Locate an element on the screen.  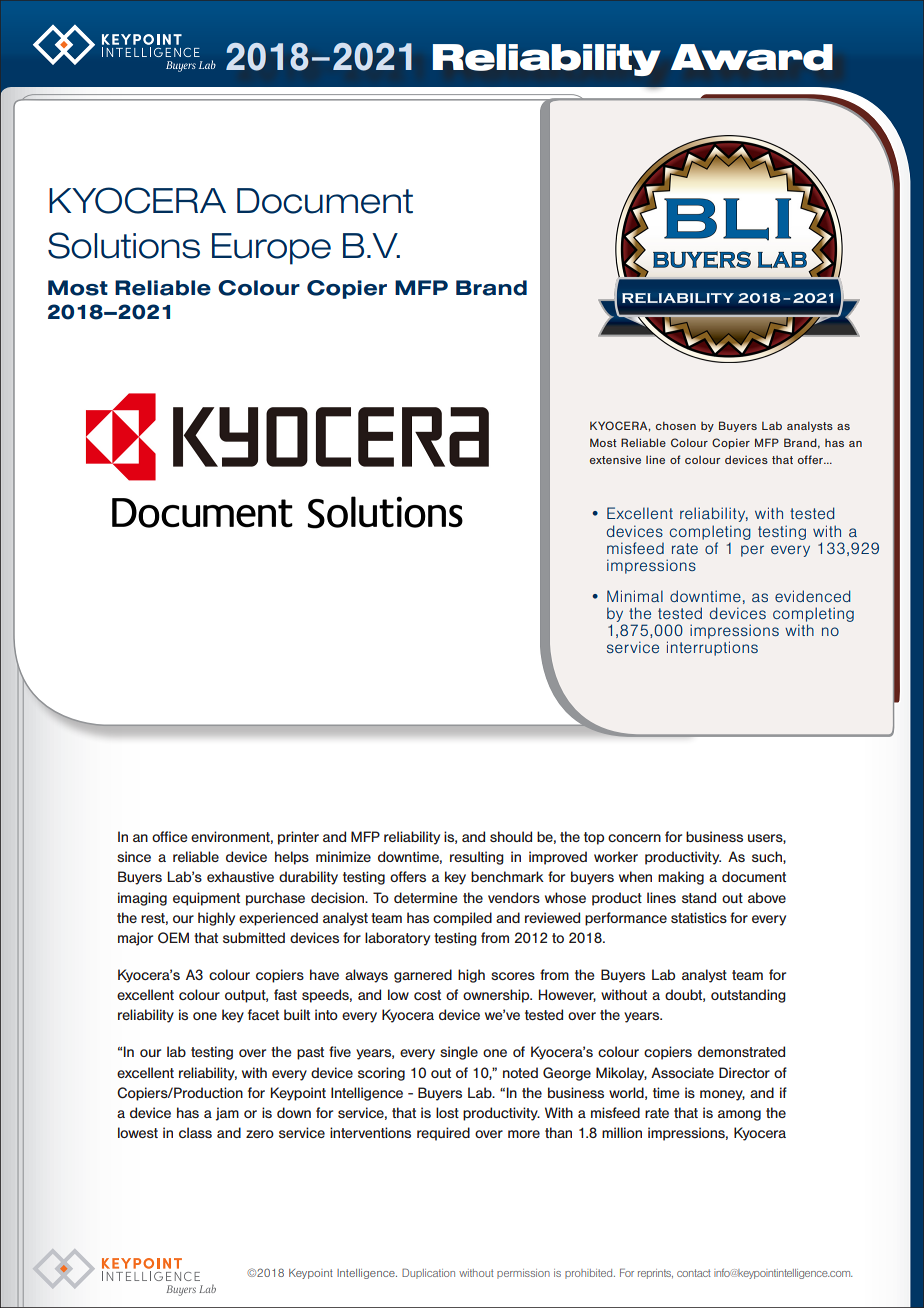
office is located at coordinates (170, 836).
